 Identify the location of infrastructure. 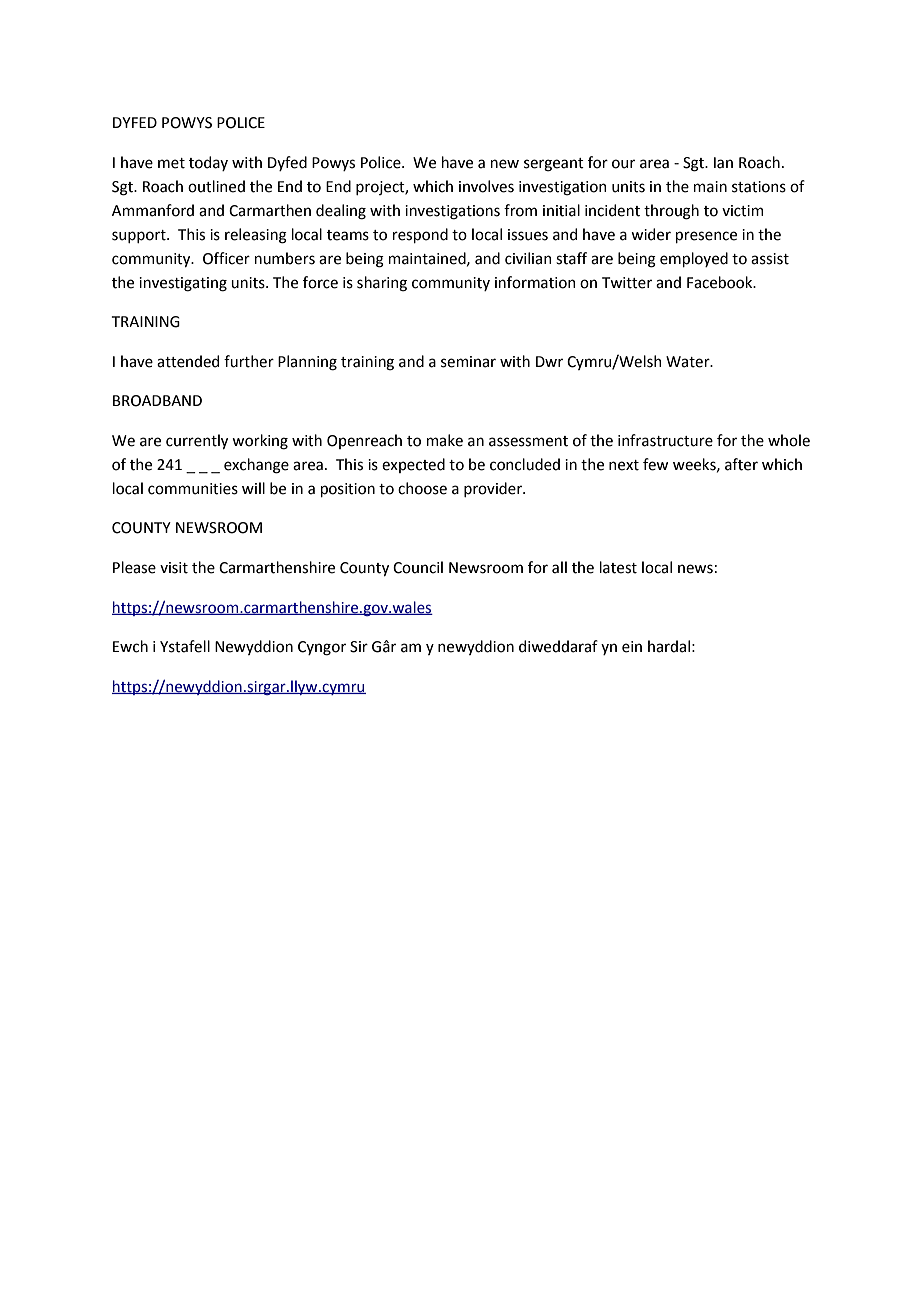
(665, 440).
